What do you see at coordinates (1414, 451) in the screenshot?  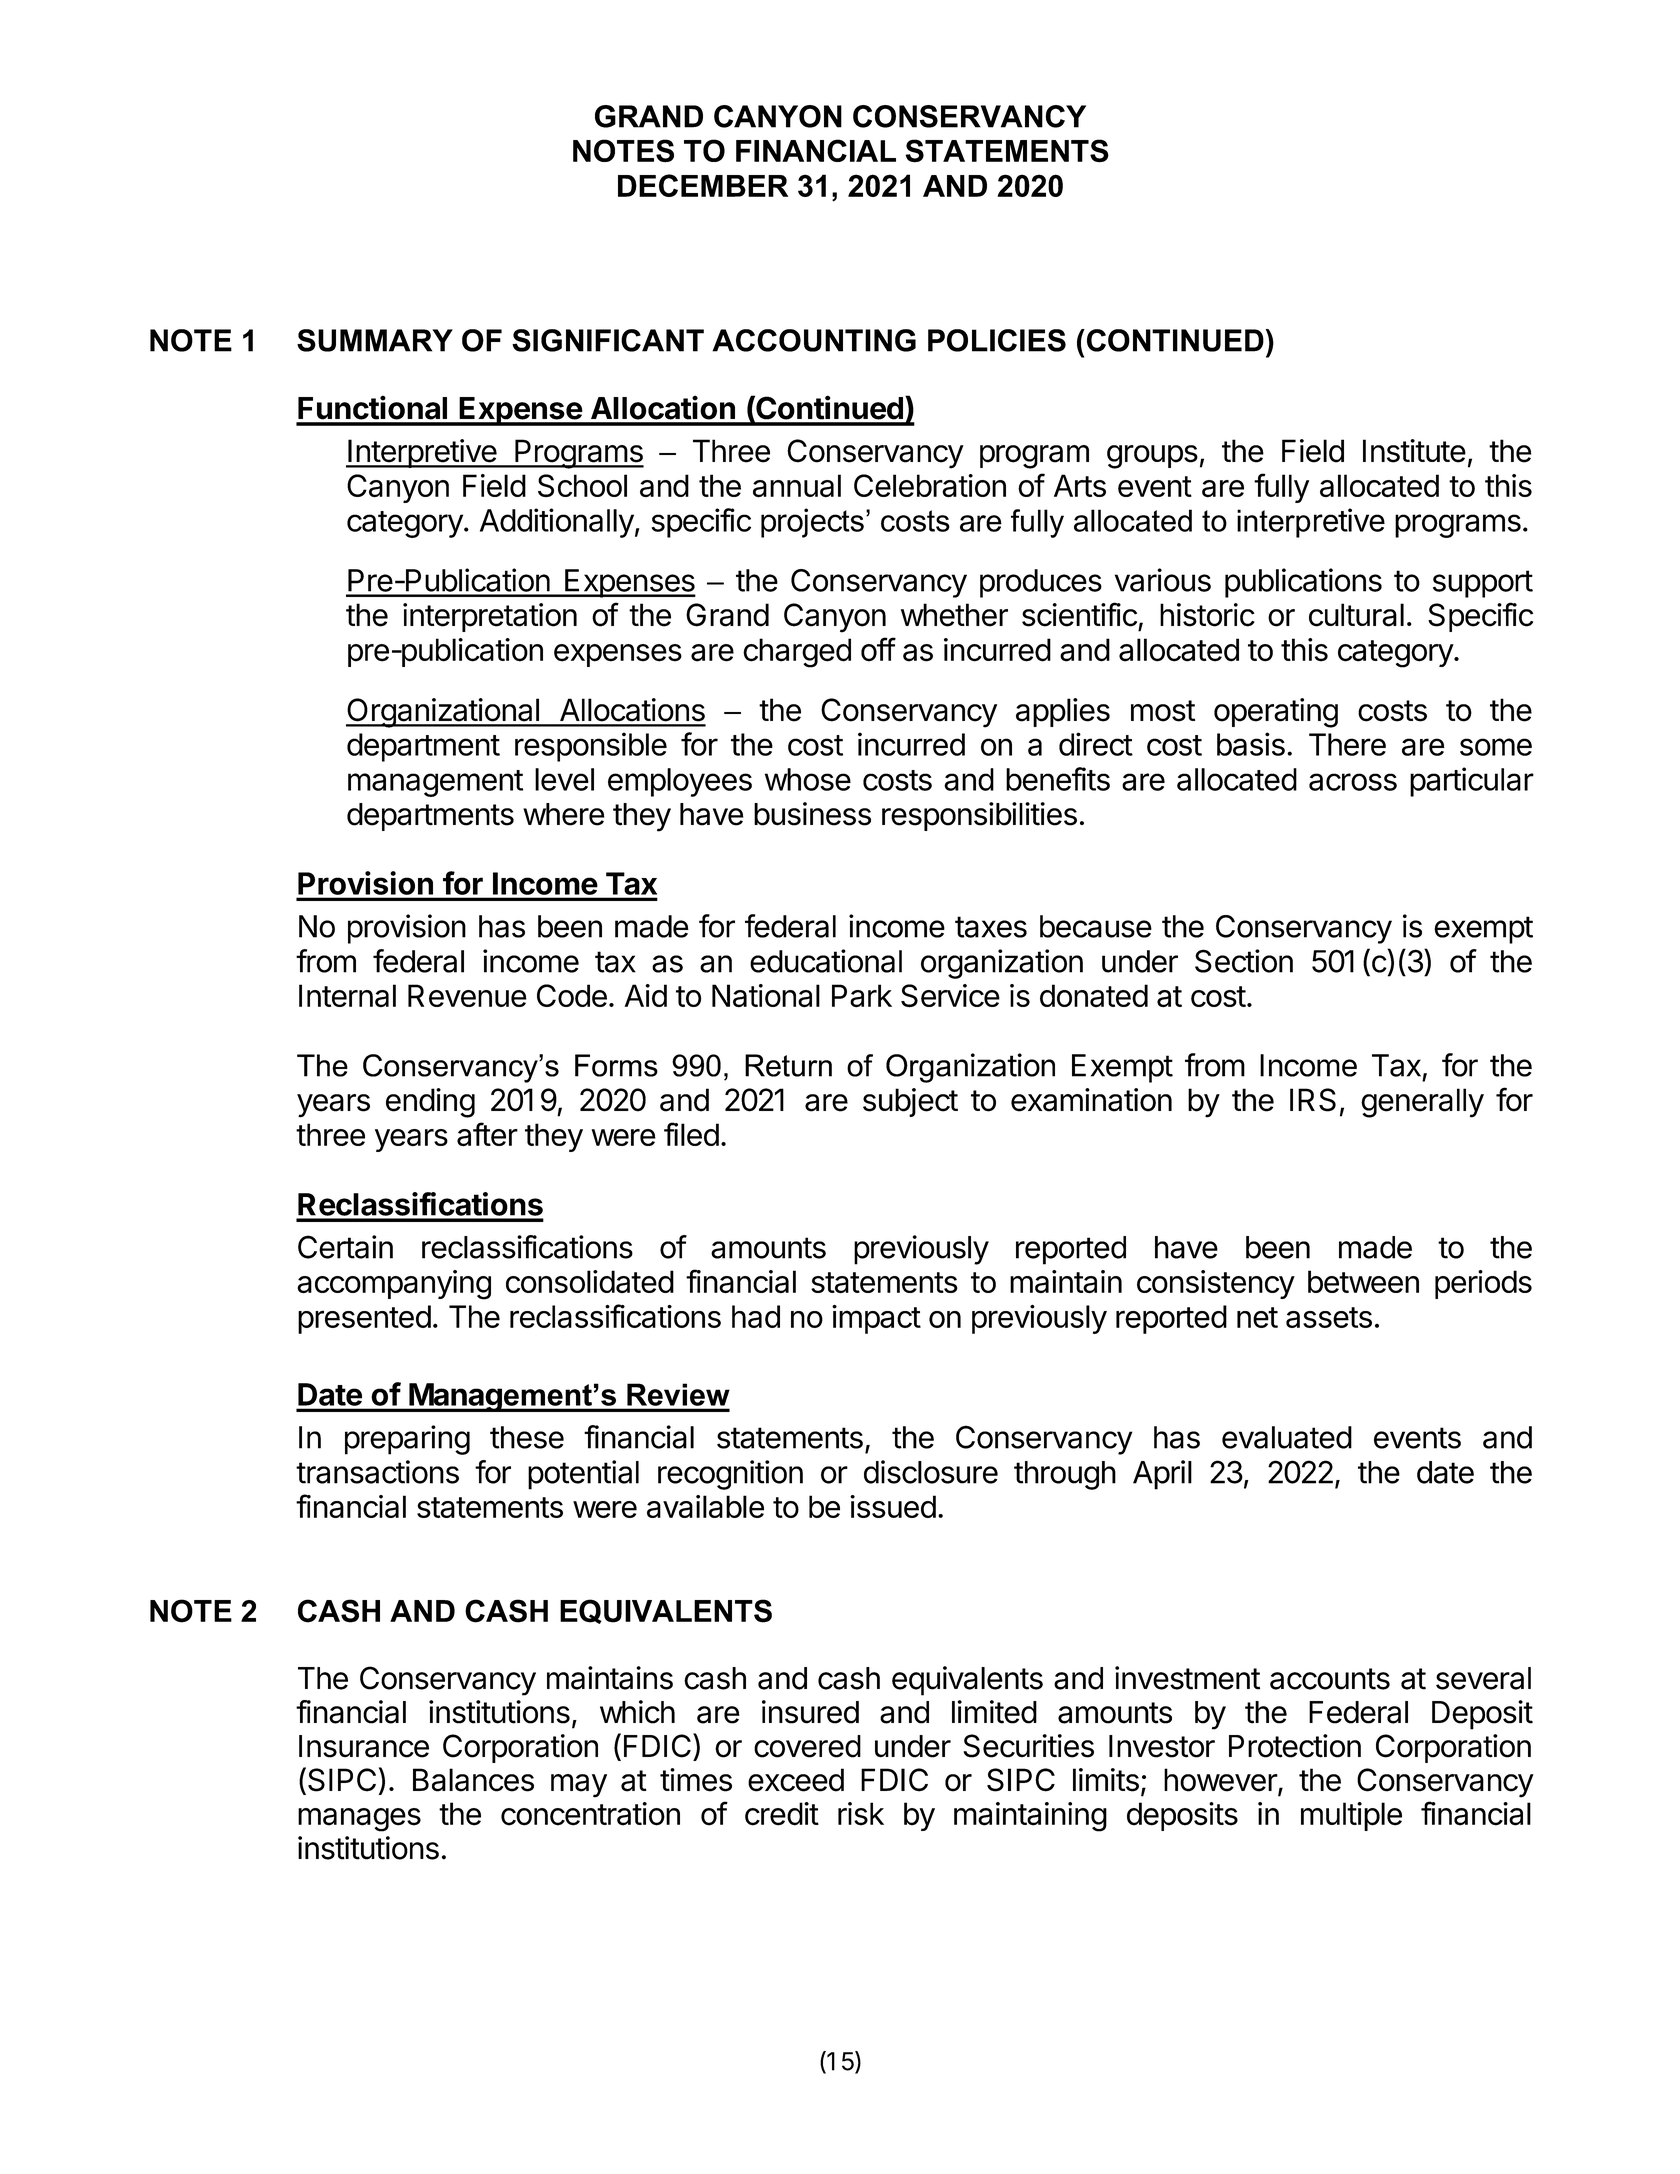 I see `Institute` at bounding box center [1414, 451].
